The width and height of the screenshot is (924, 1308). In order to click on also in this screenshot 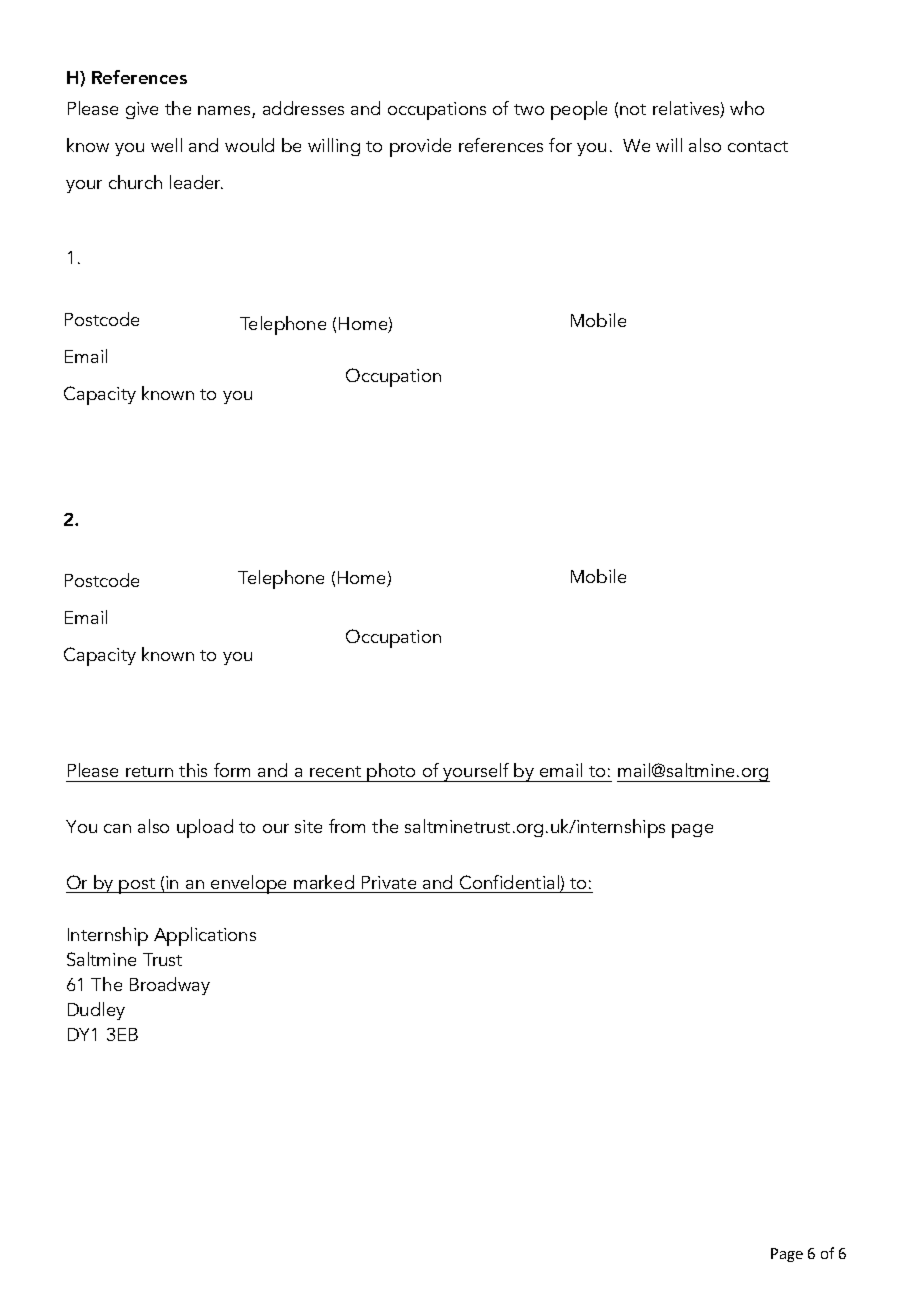, I will do `click(705, 145)`.
